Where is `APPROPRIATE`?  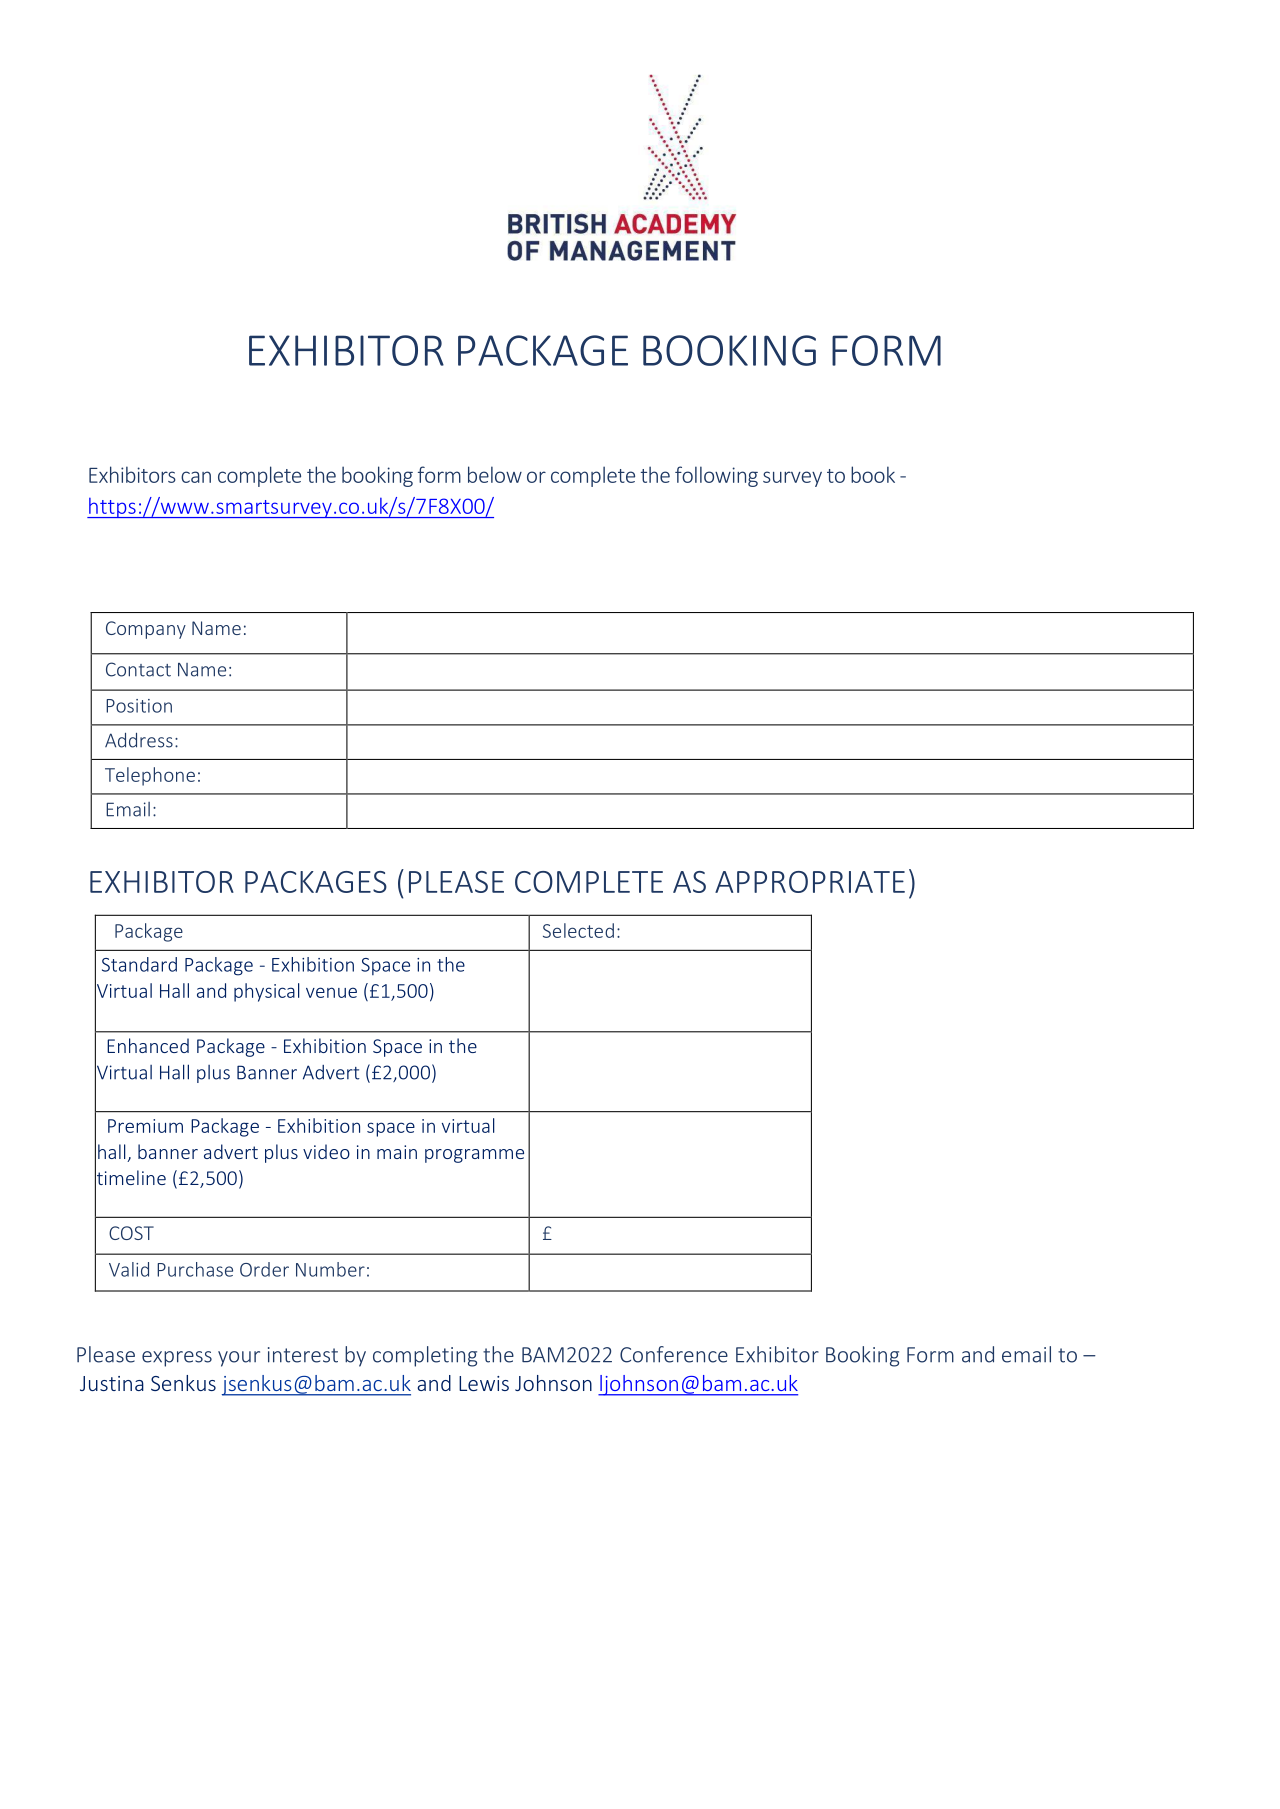
APPROPRIATE is located at coordinates (810, 882).
